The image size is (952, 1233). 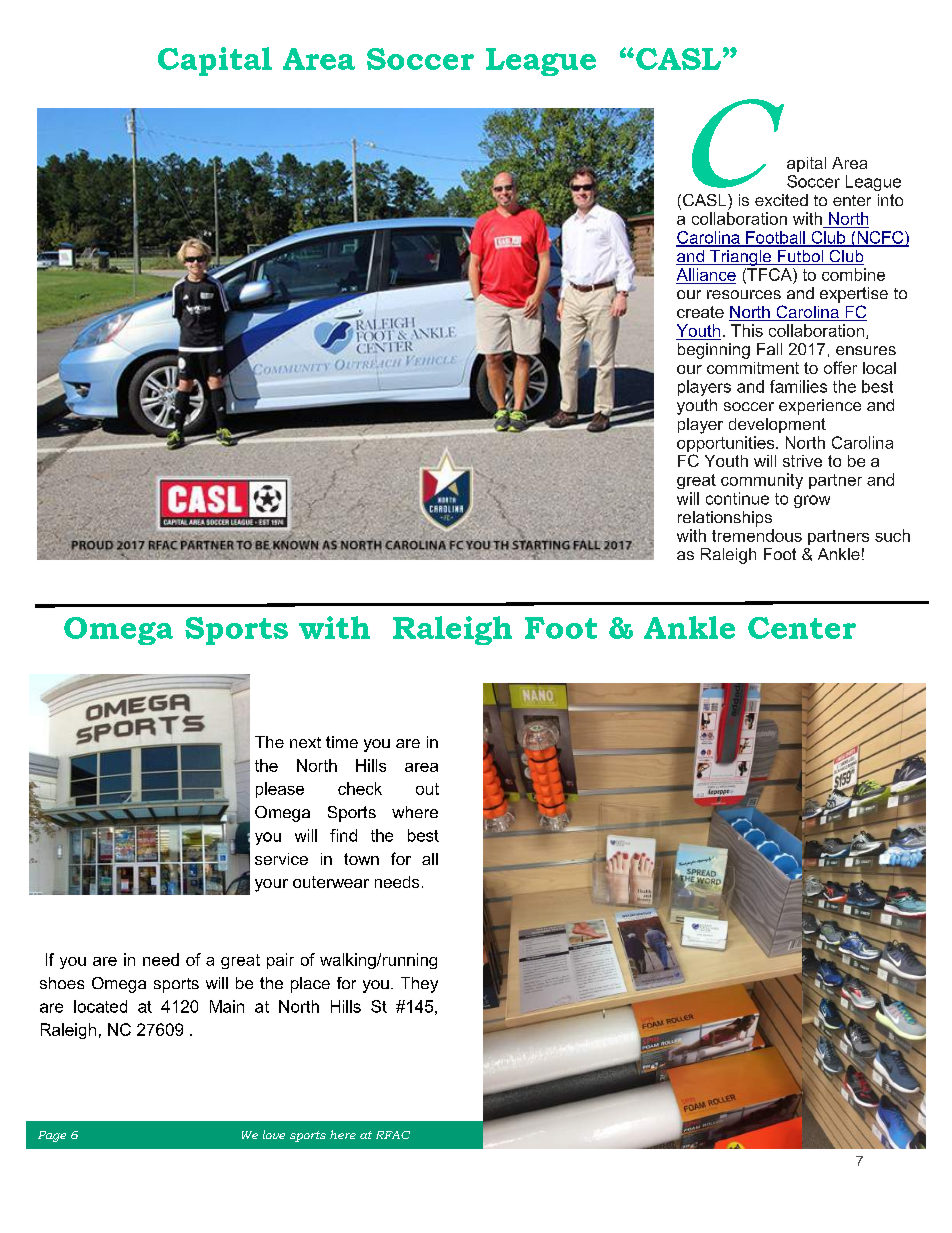 I want to click on time, so click(x=342, y=742).
